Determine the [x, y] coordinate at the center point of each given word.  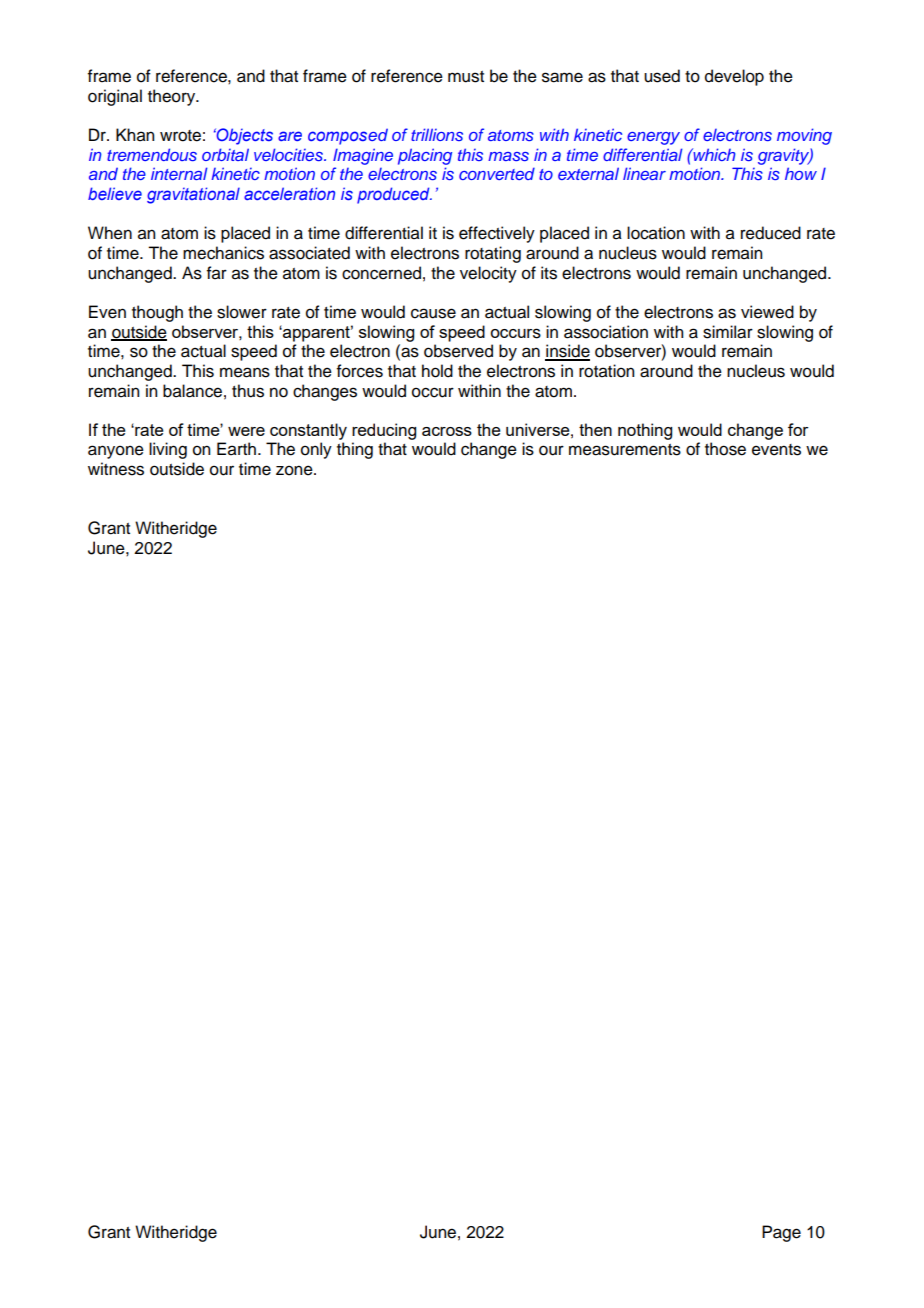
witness [116, 469]
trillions [437, 134]
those [725, 449]
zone [295, 470]
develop [734, 77]
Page [781, 1233]
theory [173, 97]
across [447, 431]
